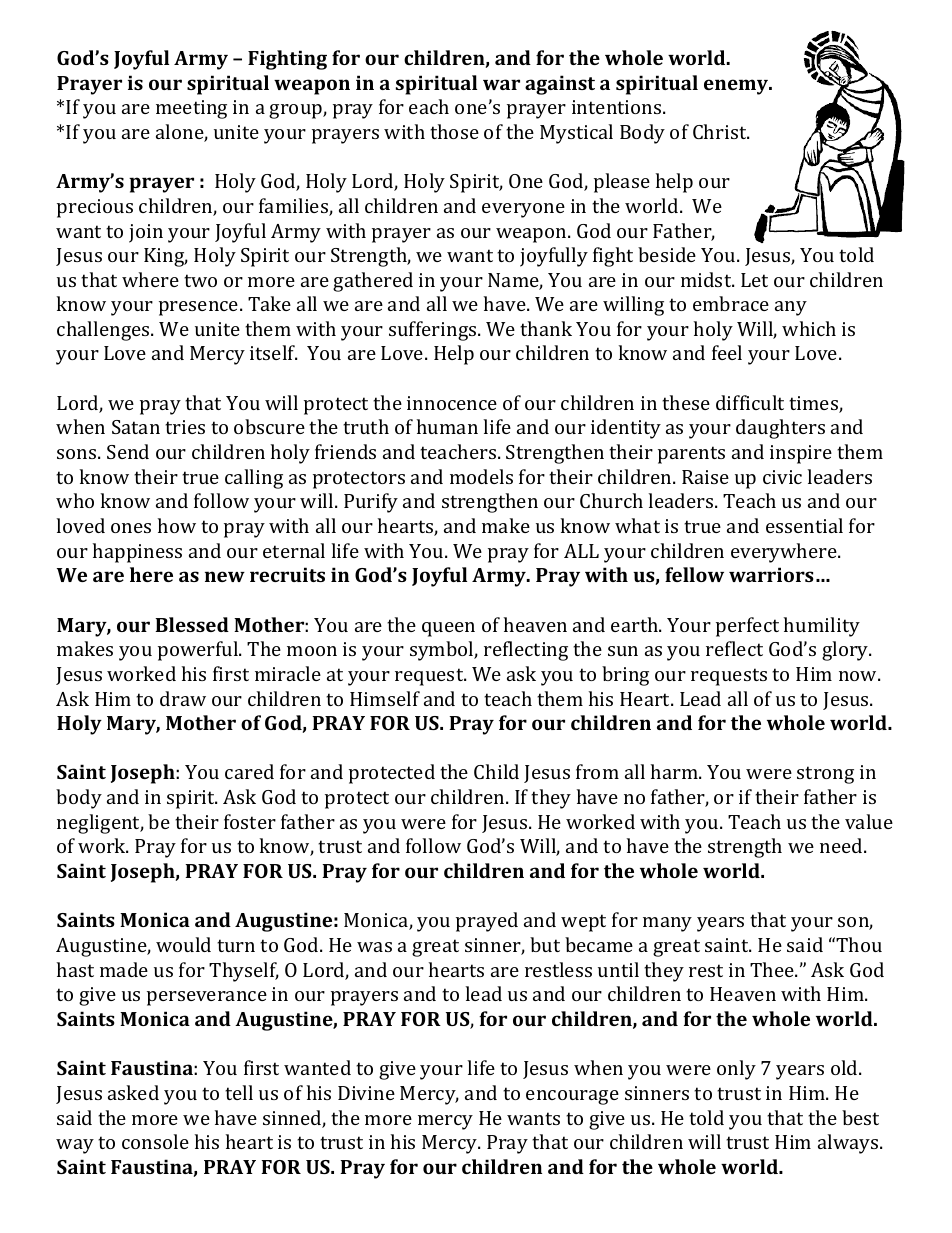 The height and width of the screenshot is (1233, 952). Describe the element at coordinates (801, 454) in the screenshot. I see `inspire` at that location.
